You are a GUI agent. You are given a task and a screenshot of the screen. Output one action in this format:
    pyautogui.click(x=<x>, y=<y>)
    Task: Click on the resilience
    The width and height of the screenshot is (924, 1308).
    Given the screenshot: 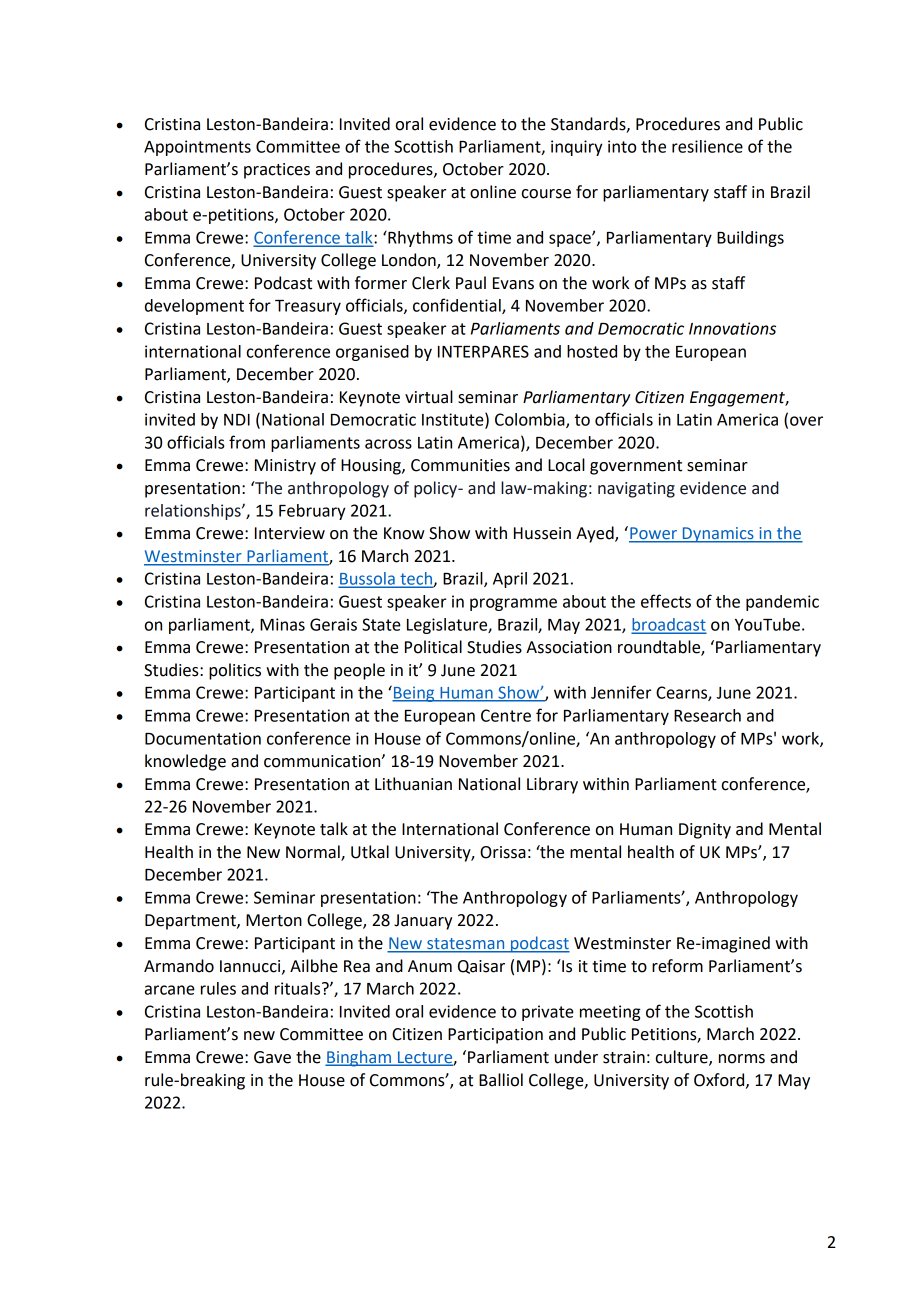 What is the action you would take?
    pyautogui.click(x=707, y=146)
